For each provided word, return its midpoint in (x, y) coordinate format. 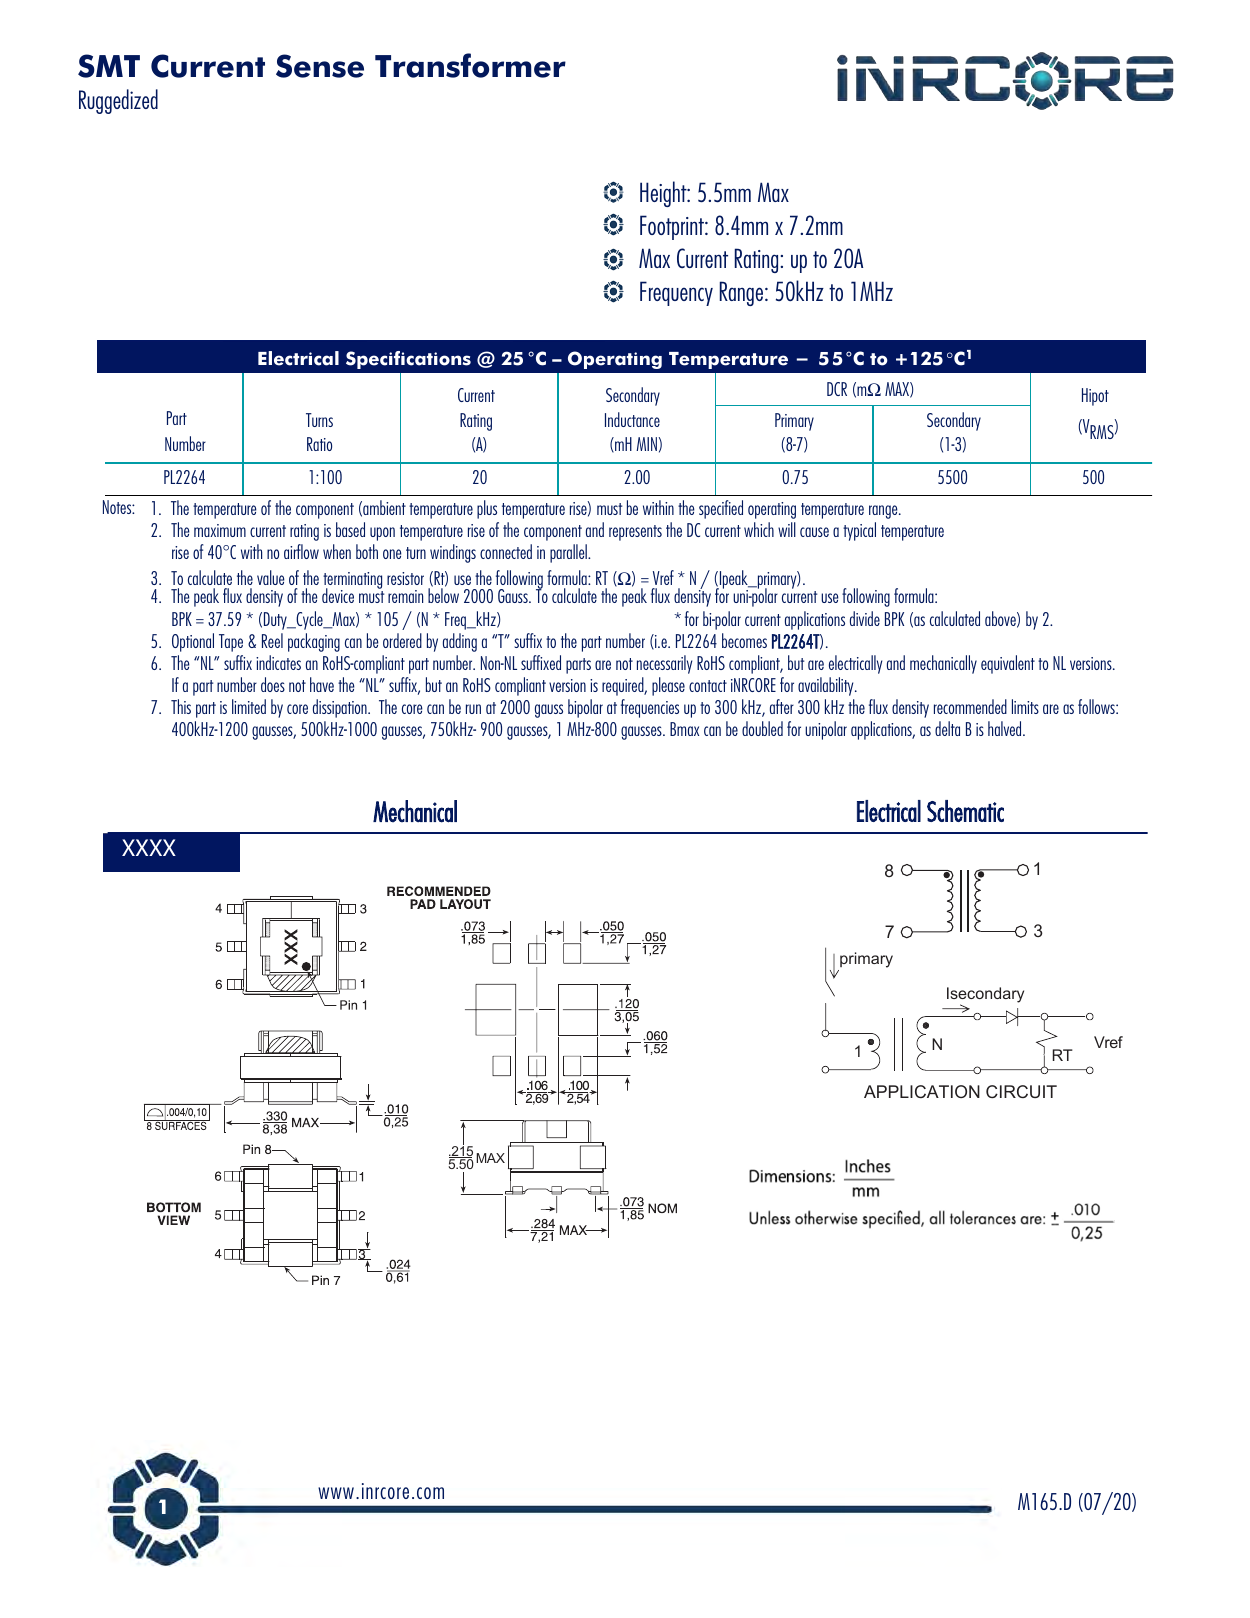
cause (814, 532)
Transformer (470, 65)
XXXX (149, 847)
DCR (837, 389)
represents (635, 533)
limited (249, 706)
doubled (762, 728)
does (273, 684)
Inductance (632, 419)
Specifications (408, 360)
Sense (320, 66)
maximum (220, 530)
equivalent (1008, 664)
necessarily (664, 664)
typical (859, 531)
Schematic (965, 811)
